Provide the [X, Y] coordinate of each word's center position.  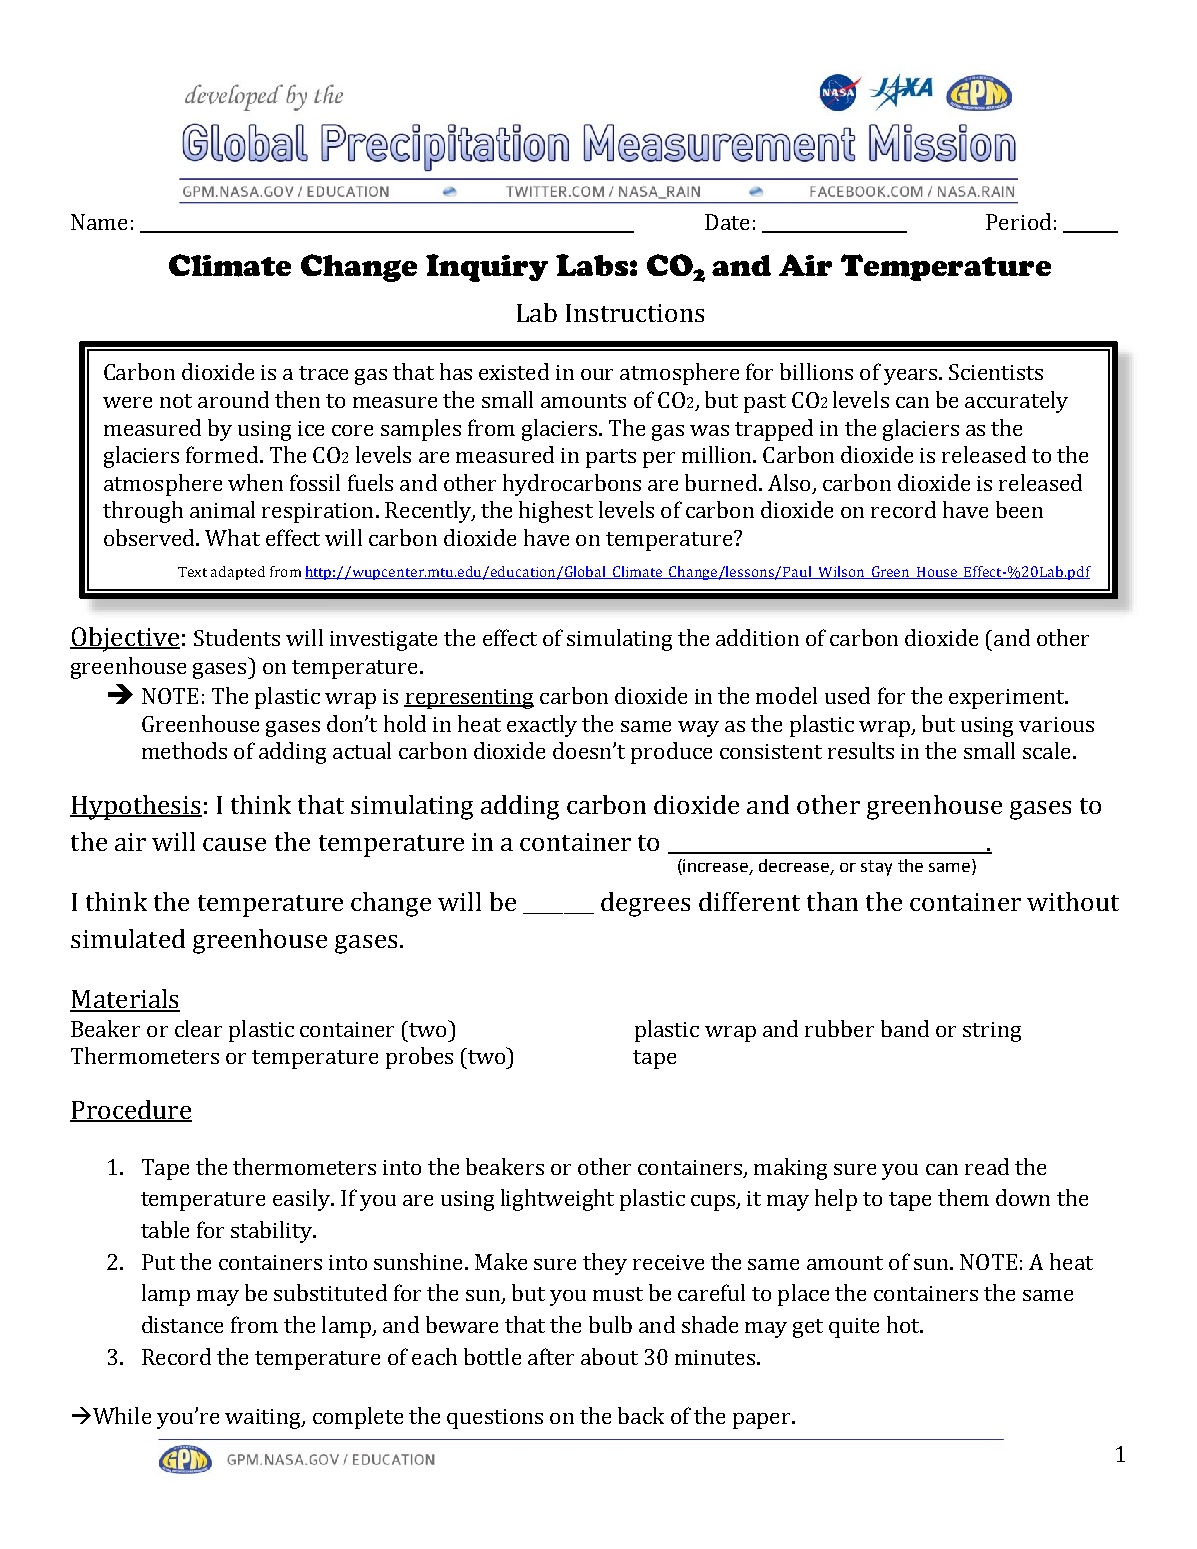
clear [198, 1028]
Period [1018, 221]
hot [904, 1324]
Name [99, 222]
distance [182, 1324]
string [992, 1032]
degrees [645, 904]
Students [237, 637]
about [609, 1356]
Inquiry [487, 268]
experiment [1008, 699]
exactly [542, 726]
